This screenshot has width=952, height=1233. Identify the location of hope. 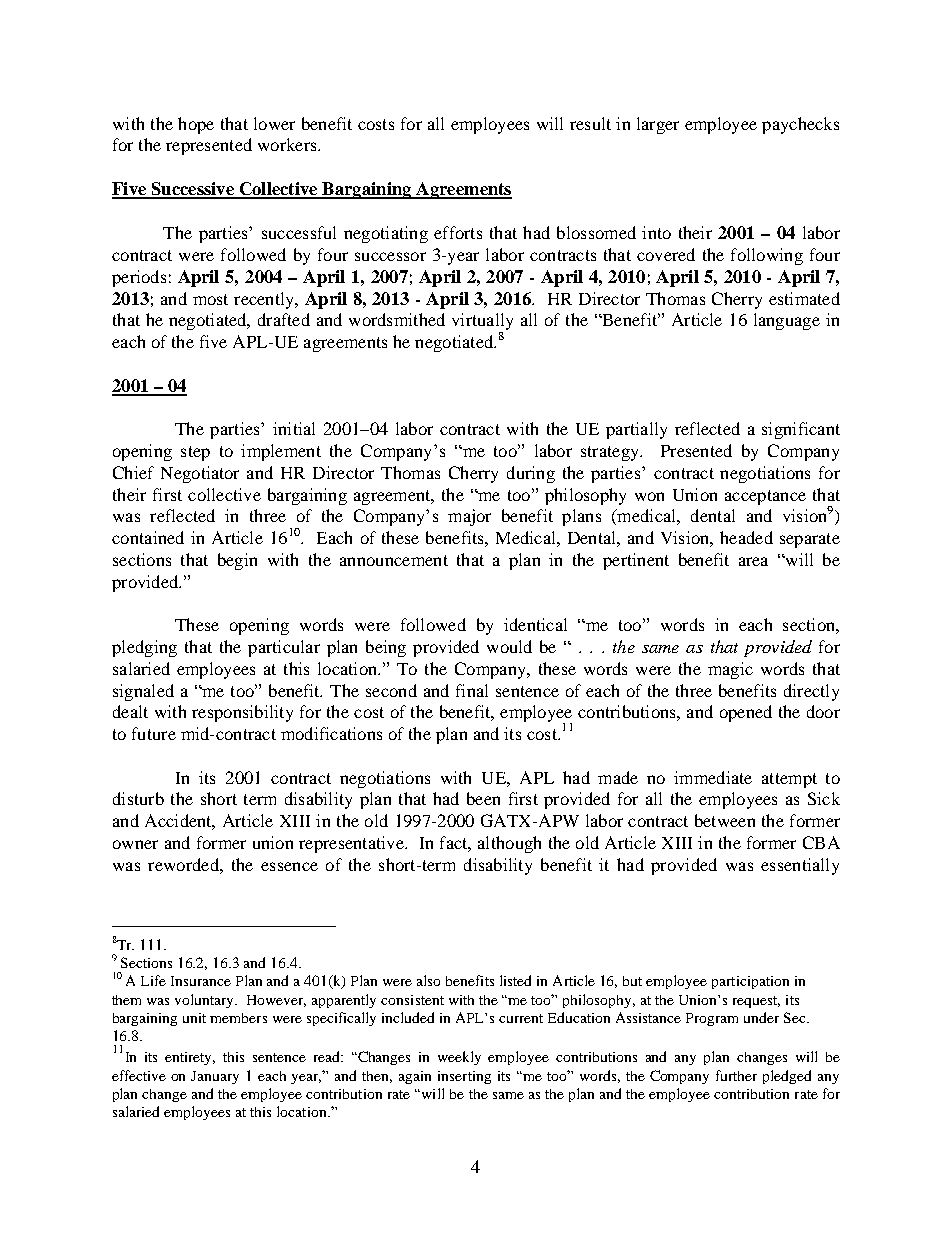
(196, 125).
